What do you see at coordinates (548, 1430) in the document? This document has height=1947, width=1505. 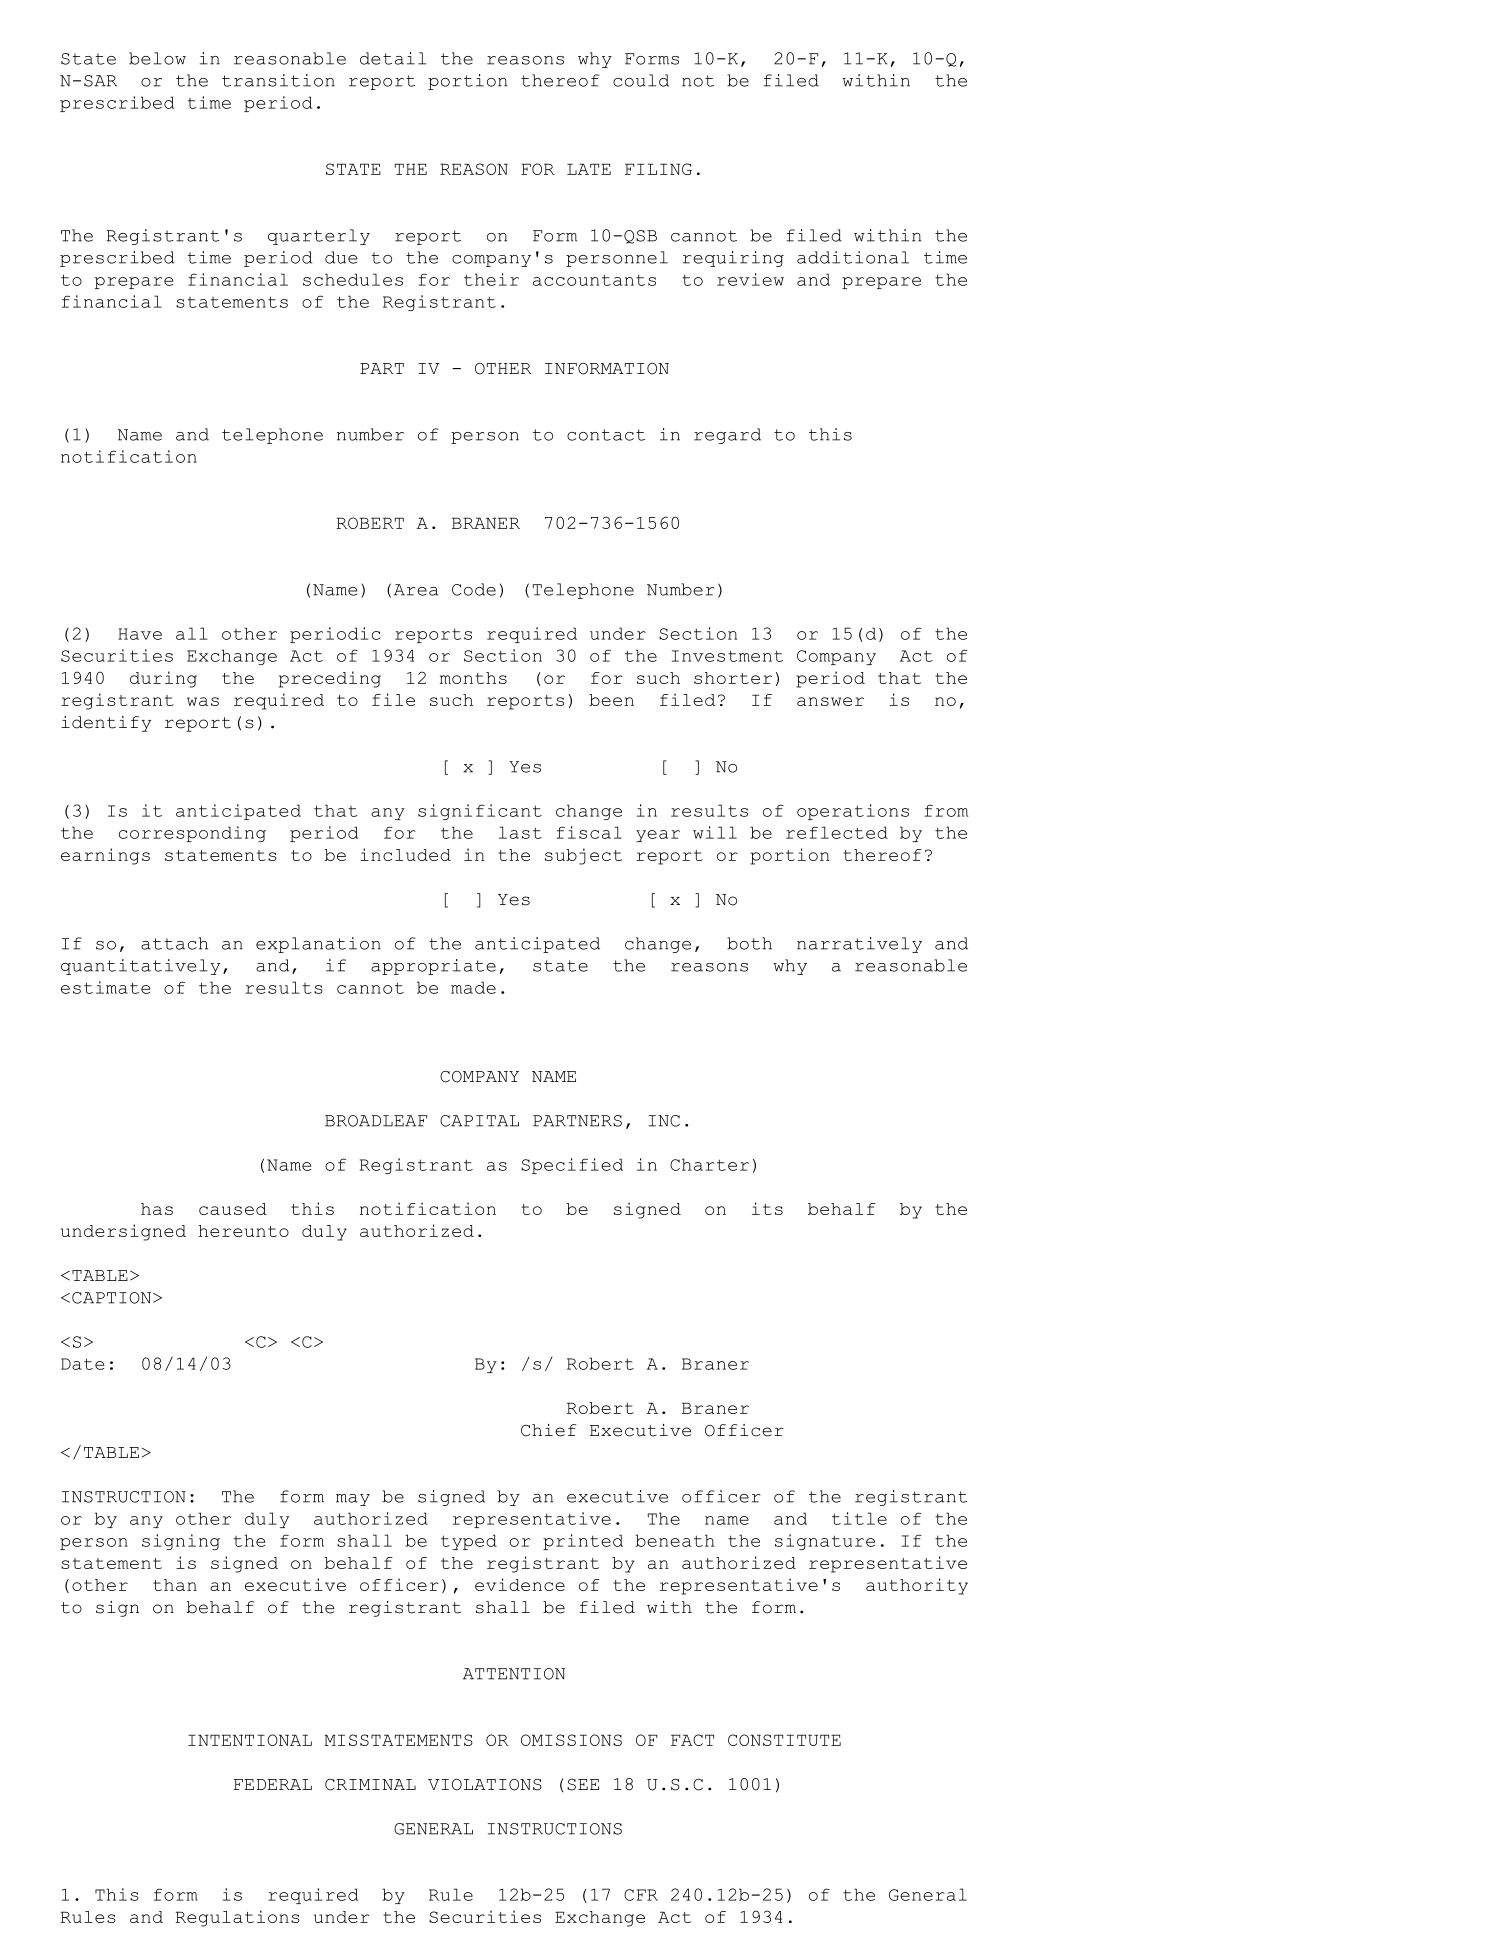 I see `Chief` at bounding box center [548, 1430].
